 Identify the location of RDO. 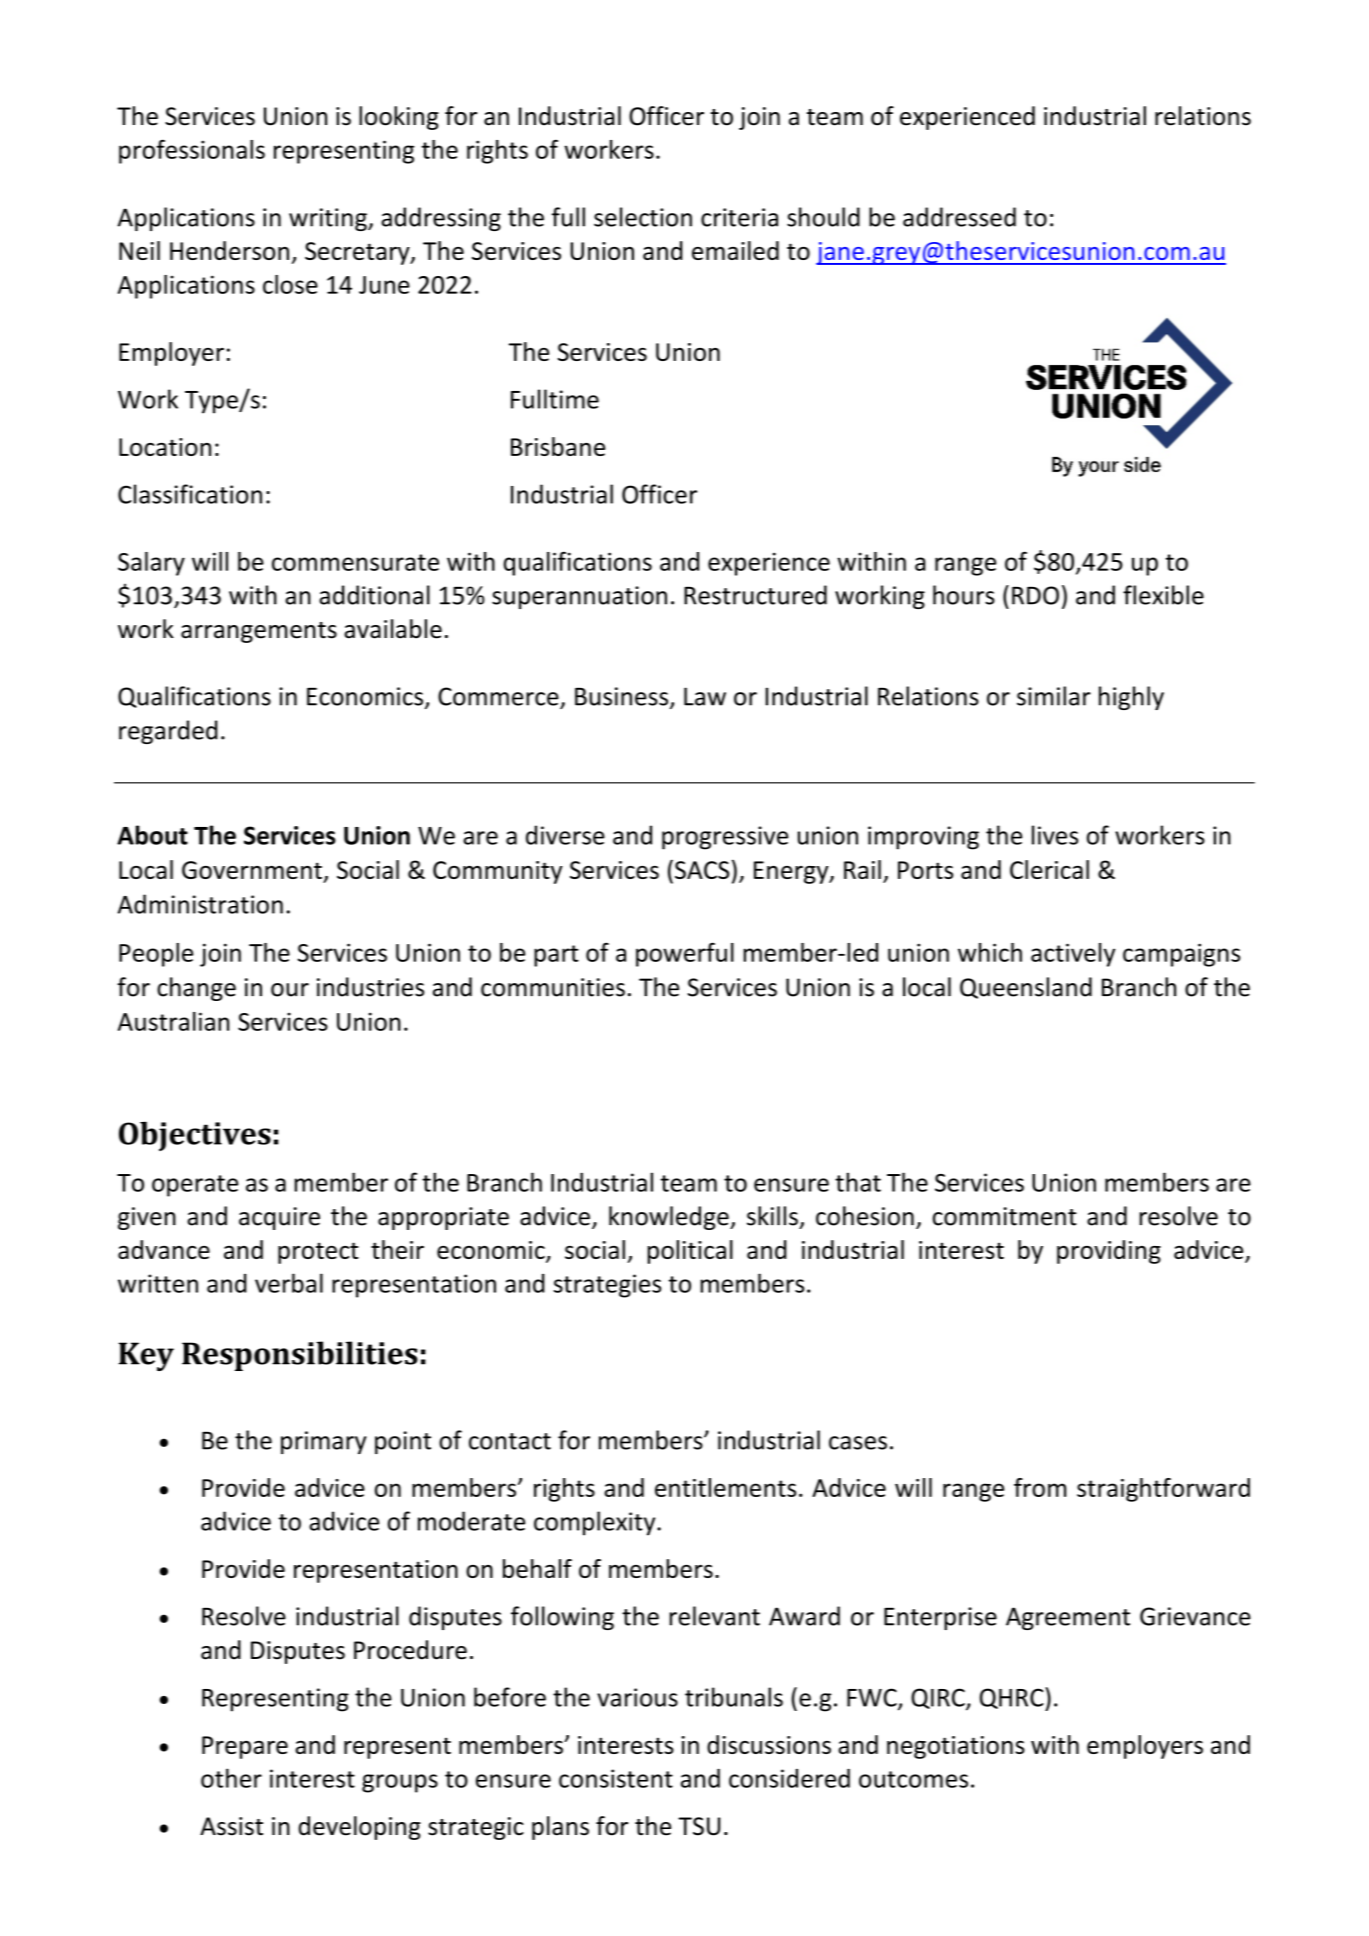
(1035, 595).
